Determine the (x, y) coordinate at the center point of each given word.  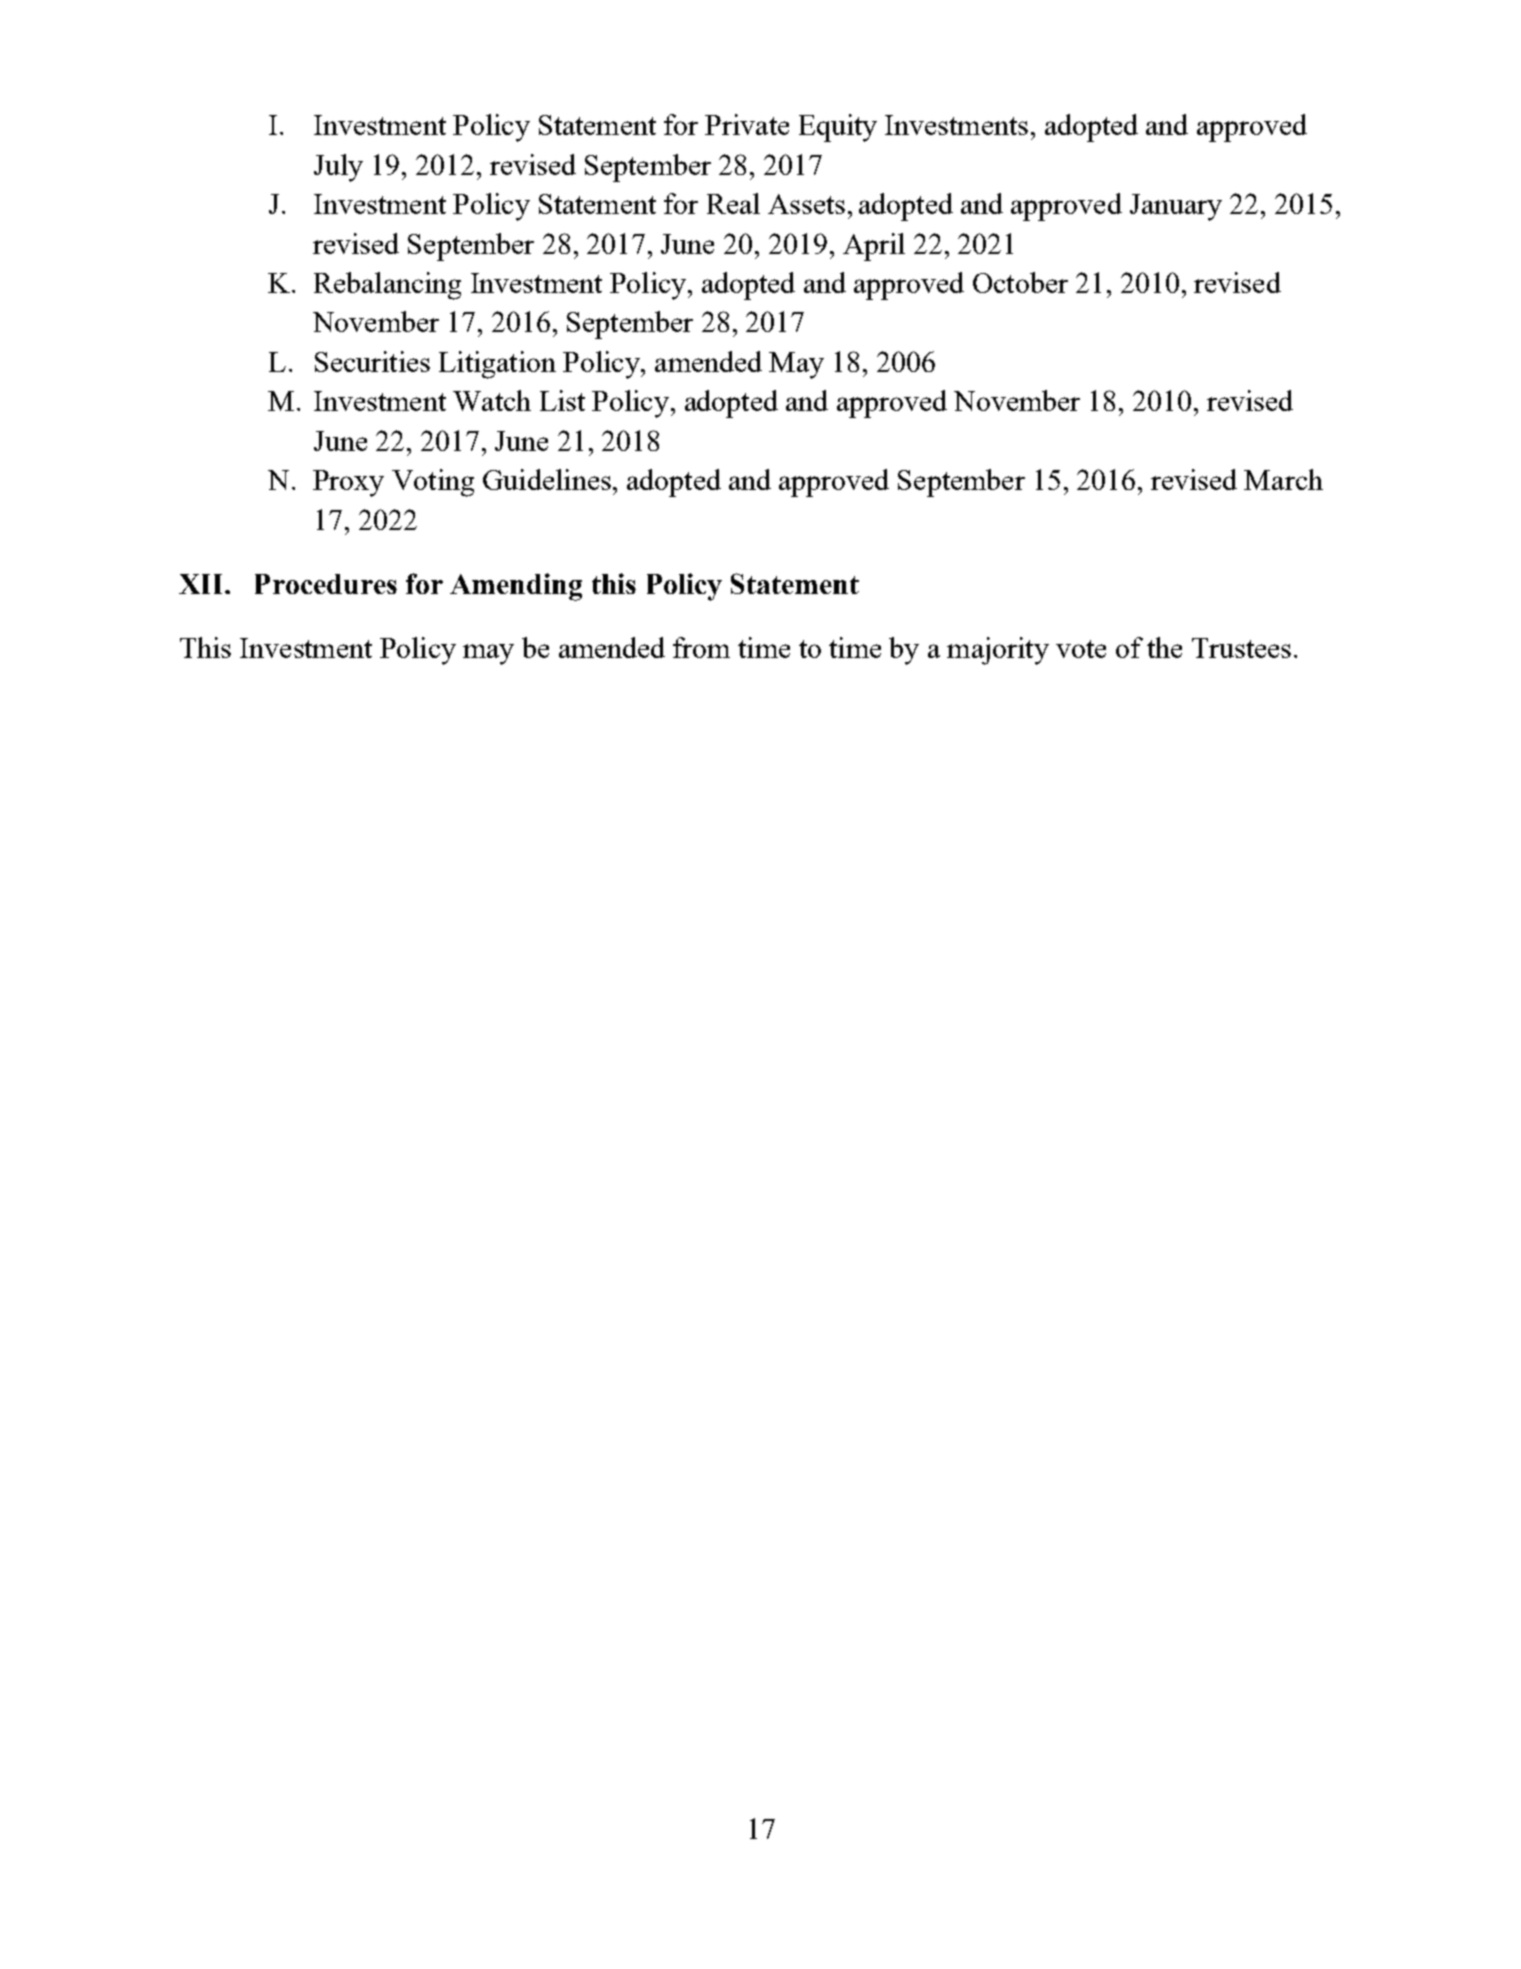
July (338, 168)
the (1164, 647)
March (1283, 479)
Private (747, 124)
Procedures (326, 584)
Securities (372, 361)
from (701, 647)
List (562, 400)
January (1176, 207)
